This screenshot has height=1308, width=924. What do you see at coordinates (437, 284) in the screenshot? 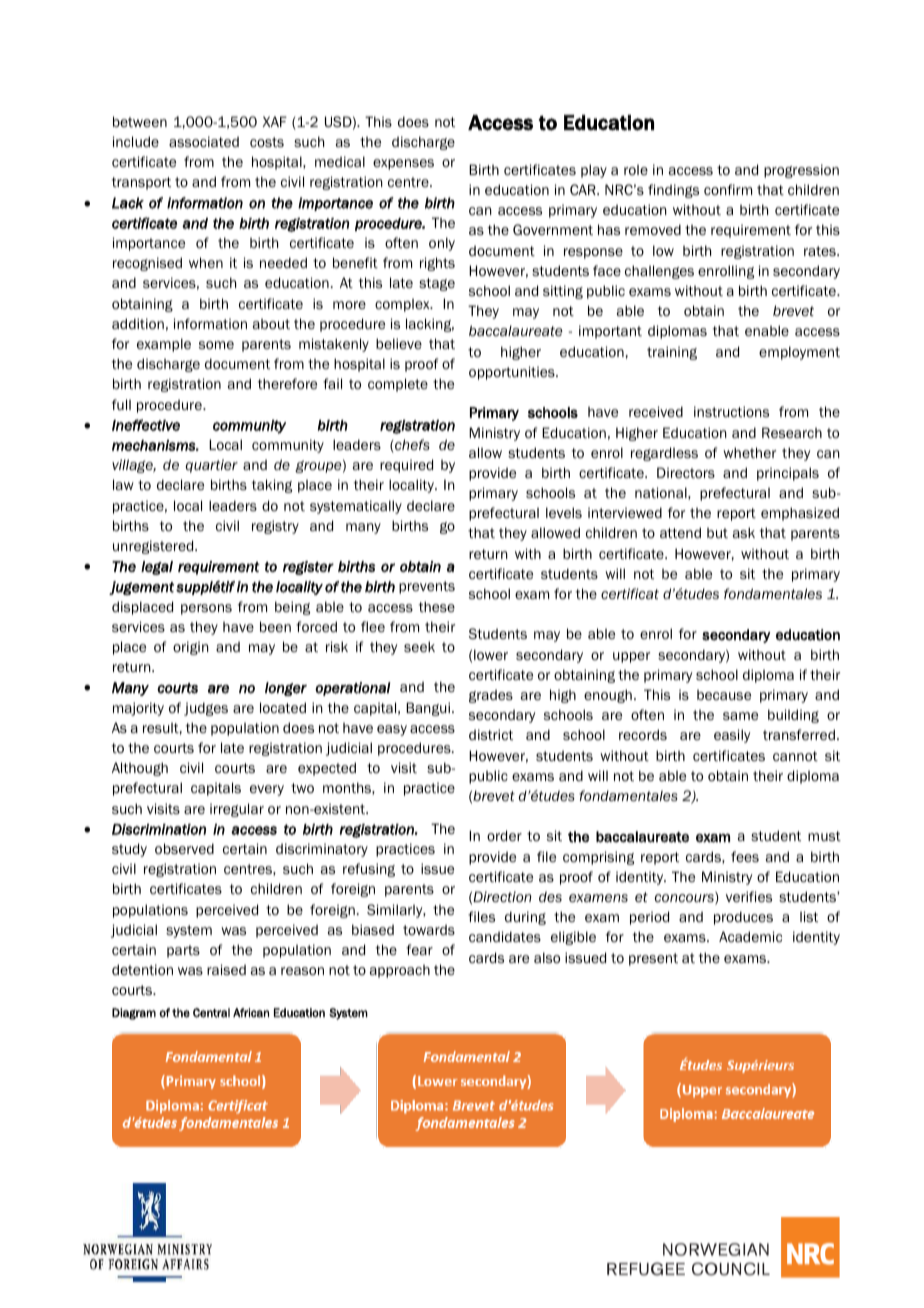
I see `stage` at bounding box center [437, 284].
